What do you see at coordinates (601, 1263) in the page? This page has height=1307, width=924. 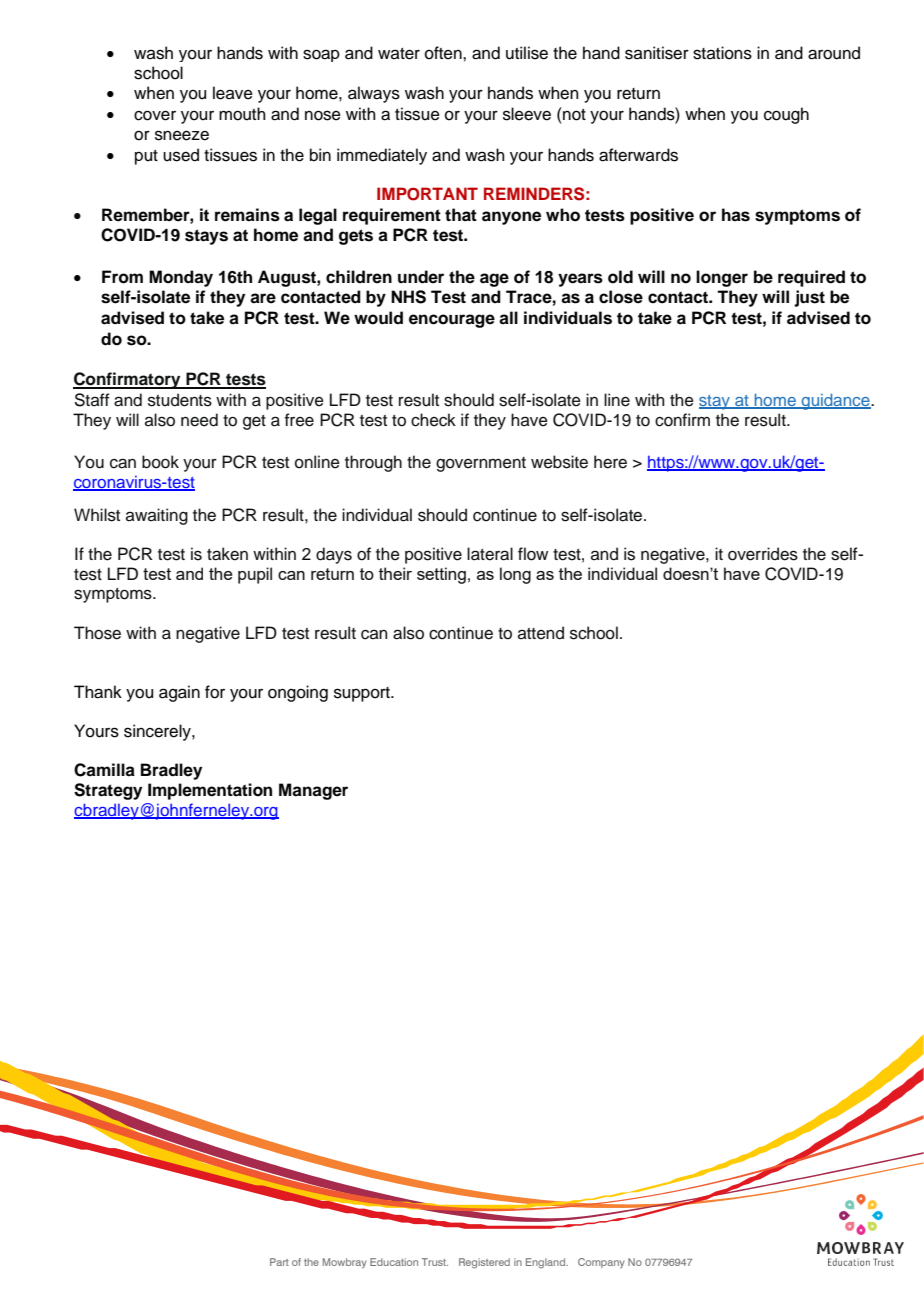 I see `Company` at bounding box center [601, 1263].
